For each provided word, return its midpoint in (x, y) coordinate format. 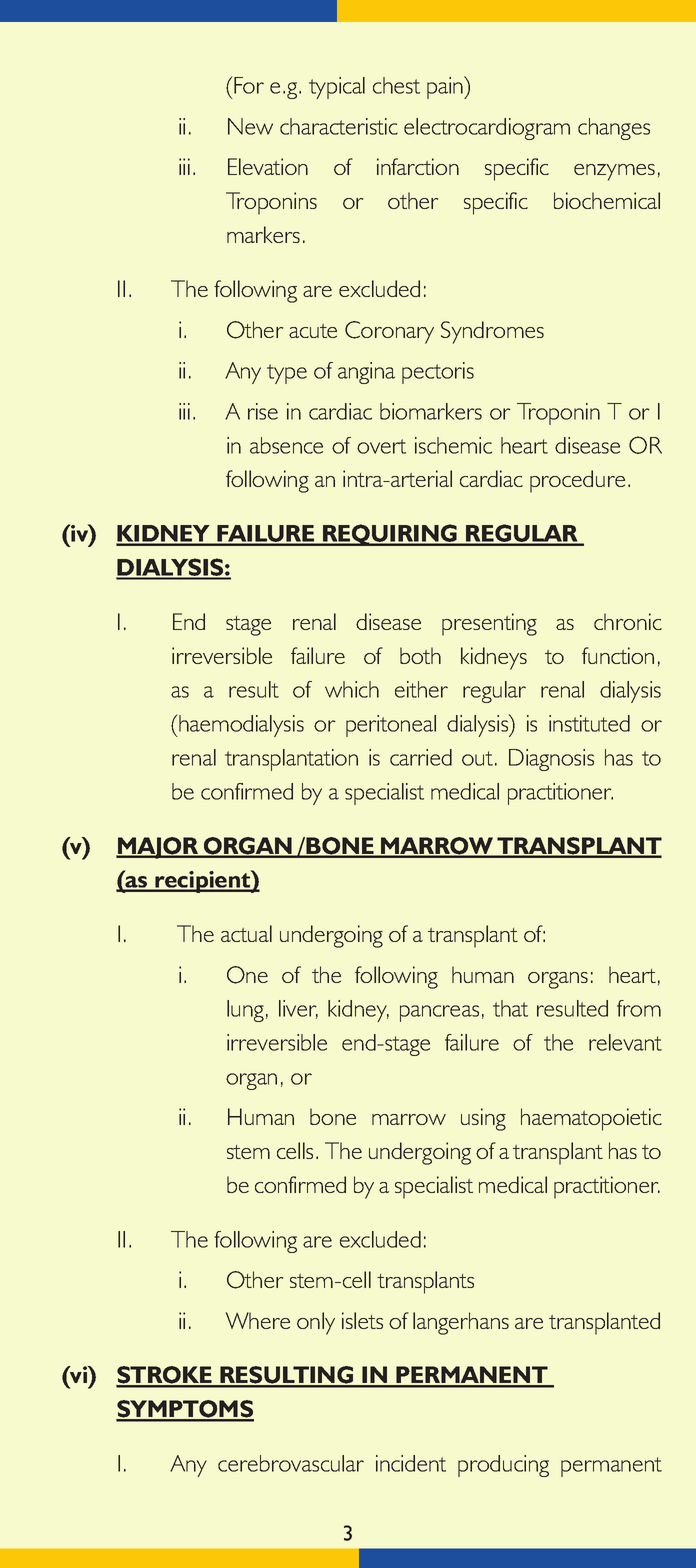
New (250, 126)
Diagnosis (551, 760)
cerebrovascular (291, 1463)
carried (421, 757)
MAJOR (158, 848)
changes (614, 129)
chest (396, 85)
